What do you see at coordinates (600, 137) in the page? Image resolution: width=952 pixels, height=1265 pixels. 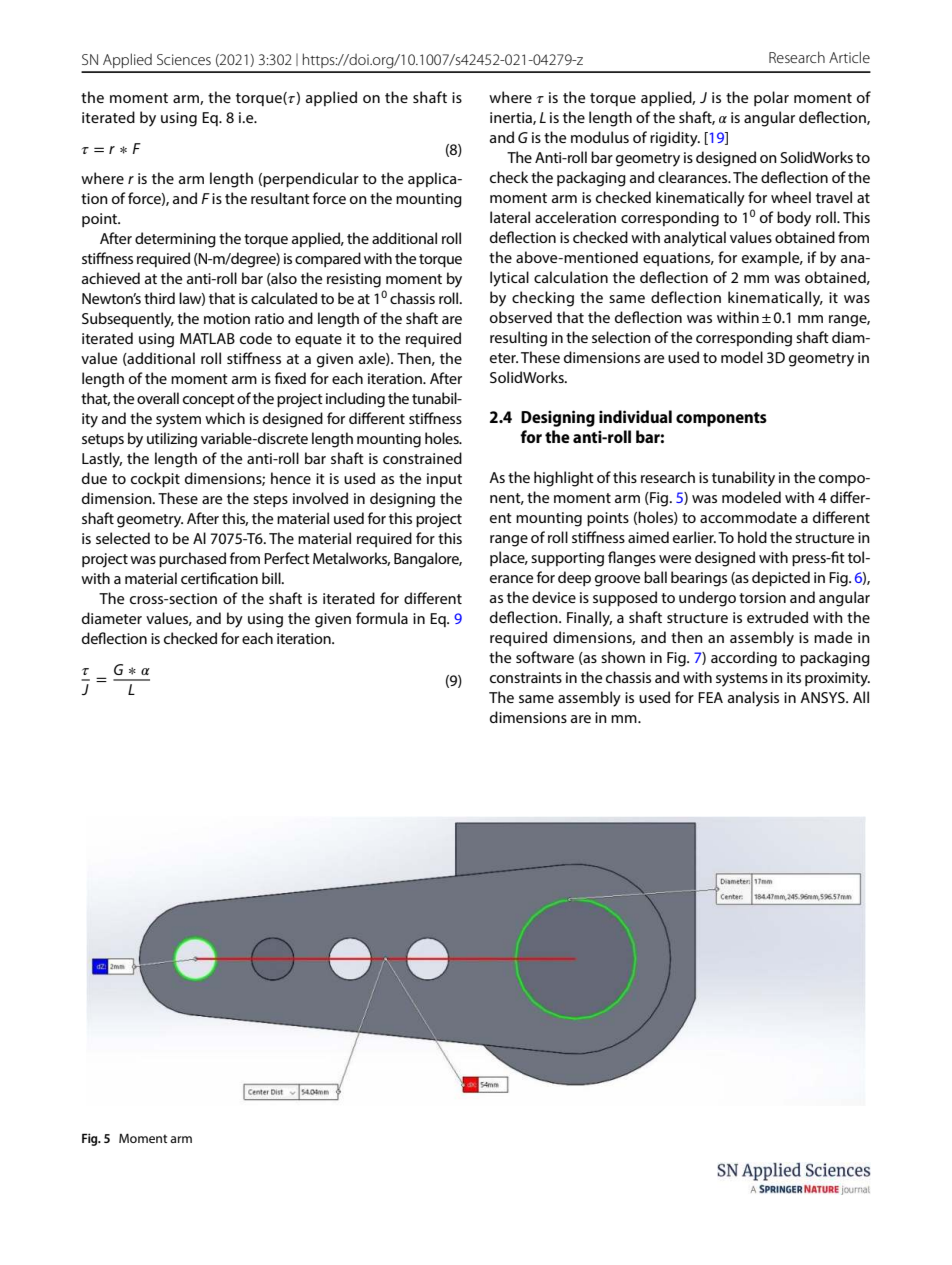 I see `modulus` at bounding box center [600, 137].
